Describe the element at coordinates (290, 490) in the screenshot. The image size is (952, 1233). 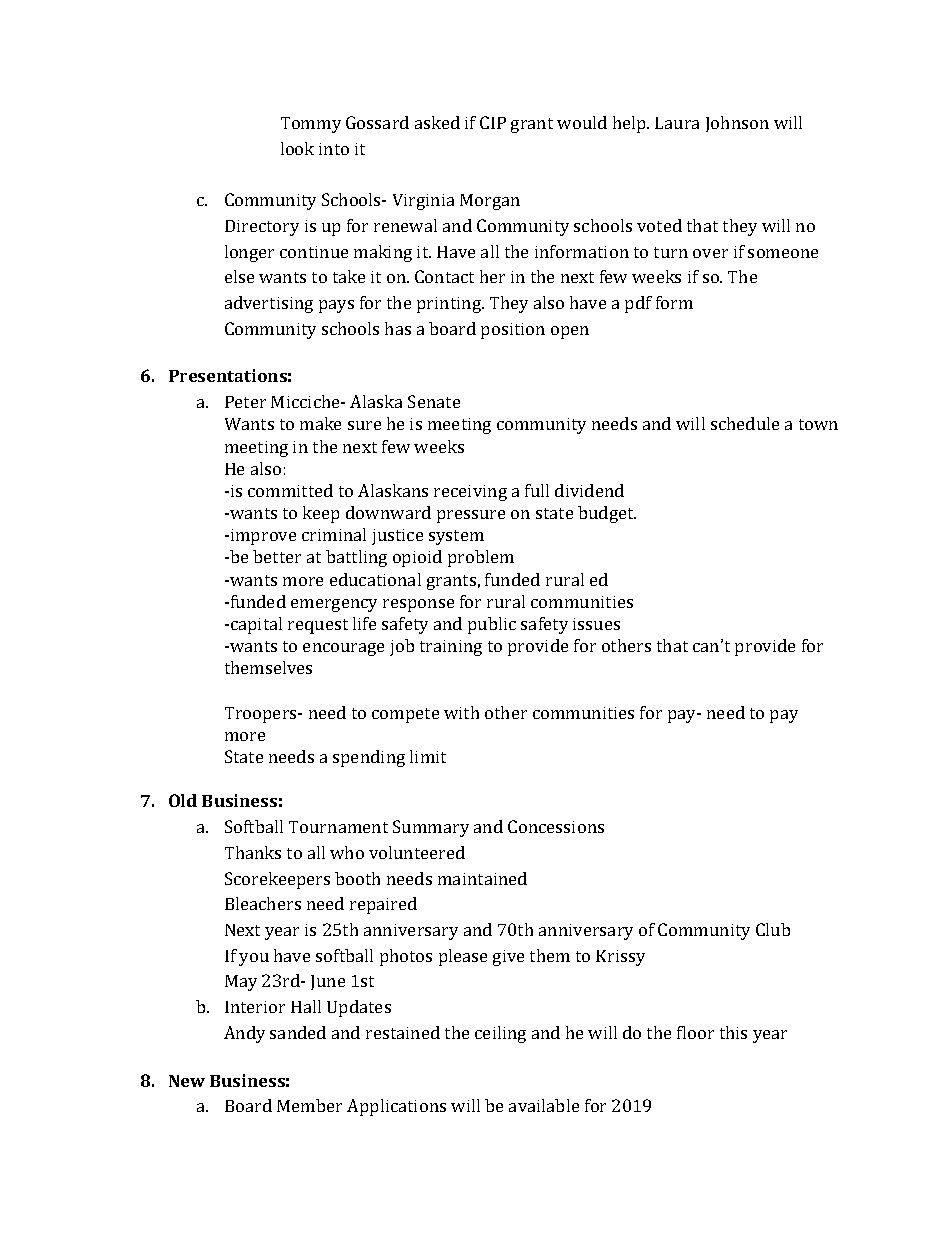
I see `committed` at that location.
